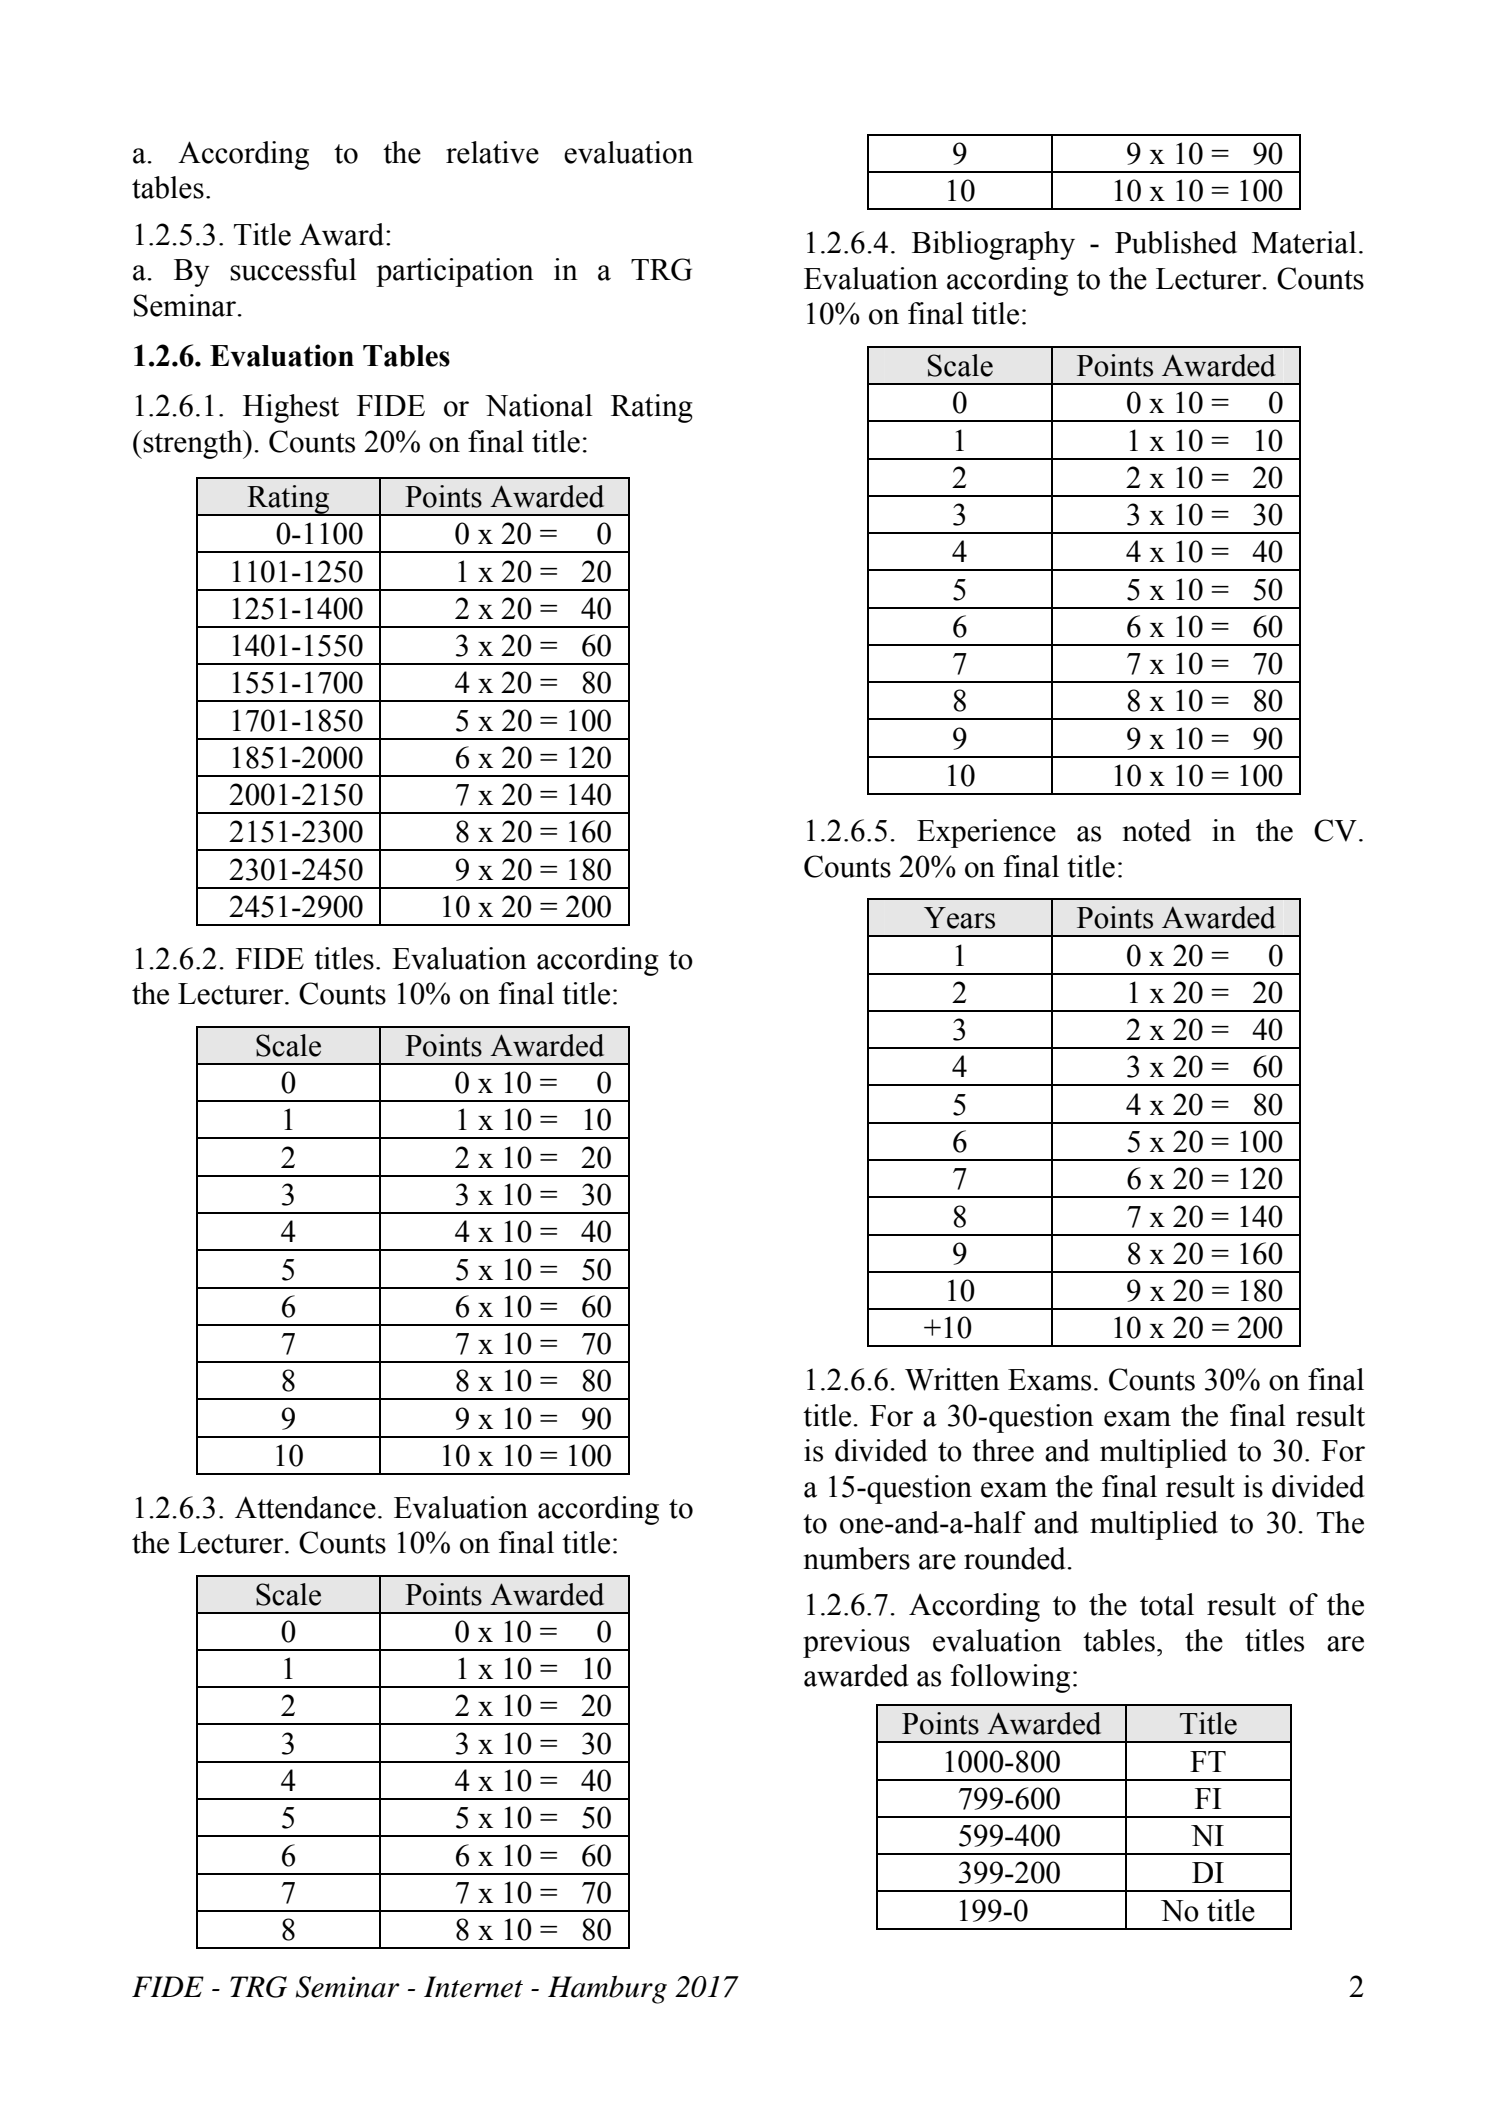 Image resolution: width=1497 pixels, height=2118 pixels. I want to click on Published, so click(1176, 242).
